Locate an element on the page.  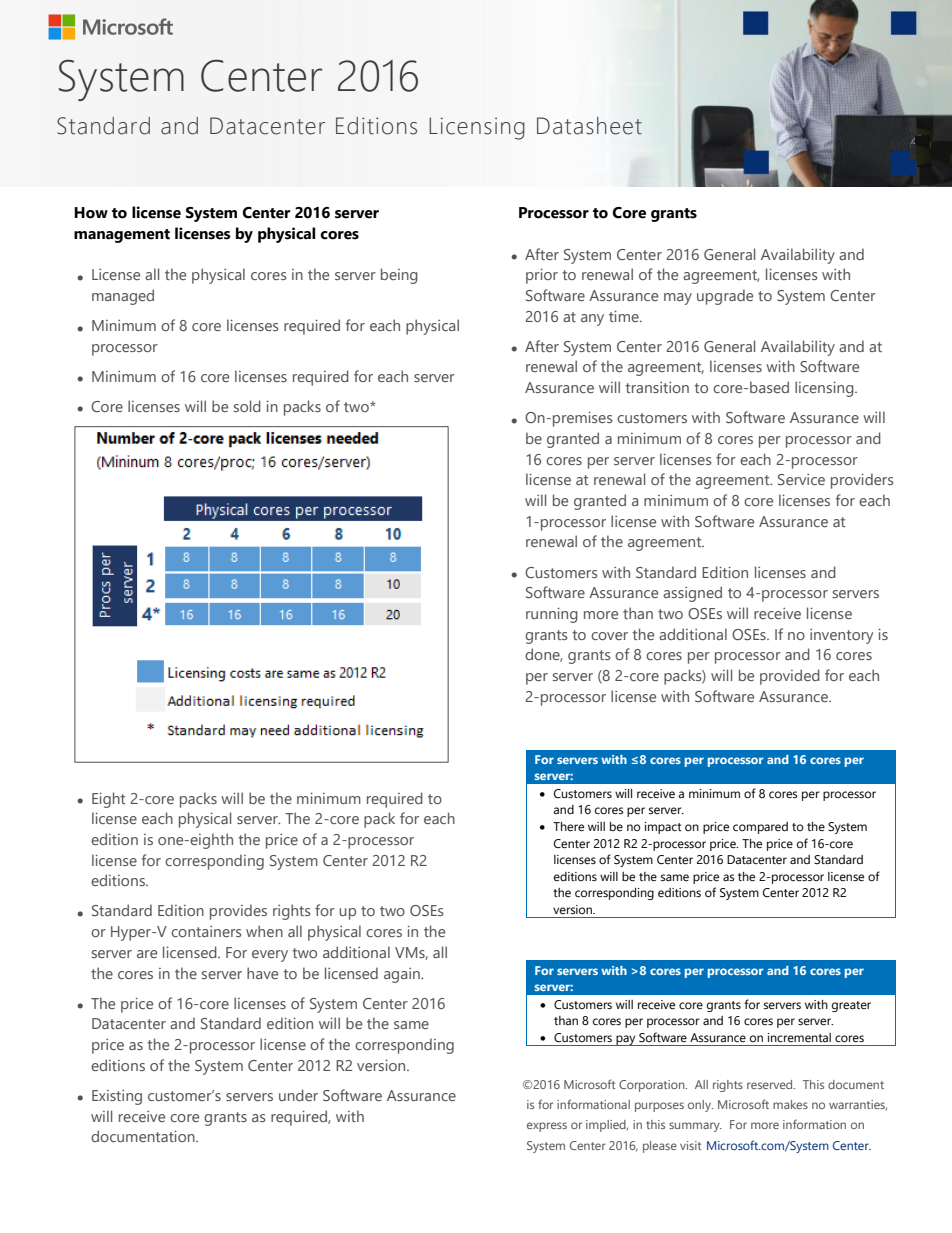
sold is located at coordinates (247, 406).
